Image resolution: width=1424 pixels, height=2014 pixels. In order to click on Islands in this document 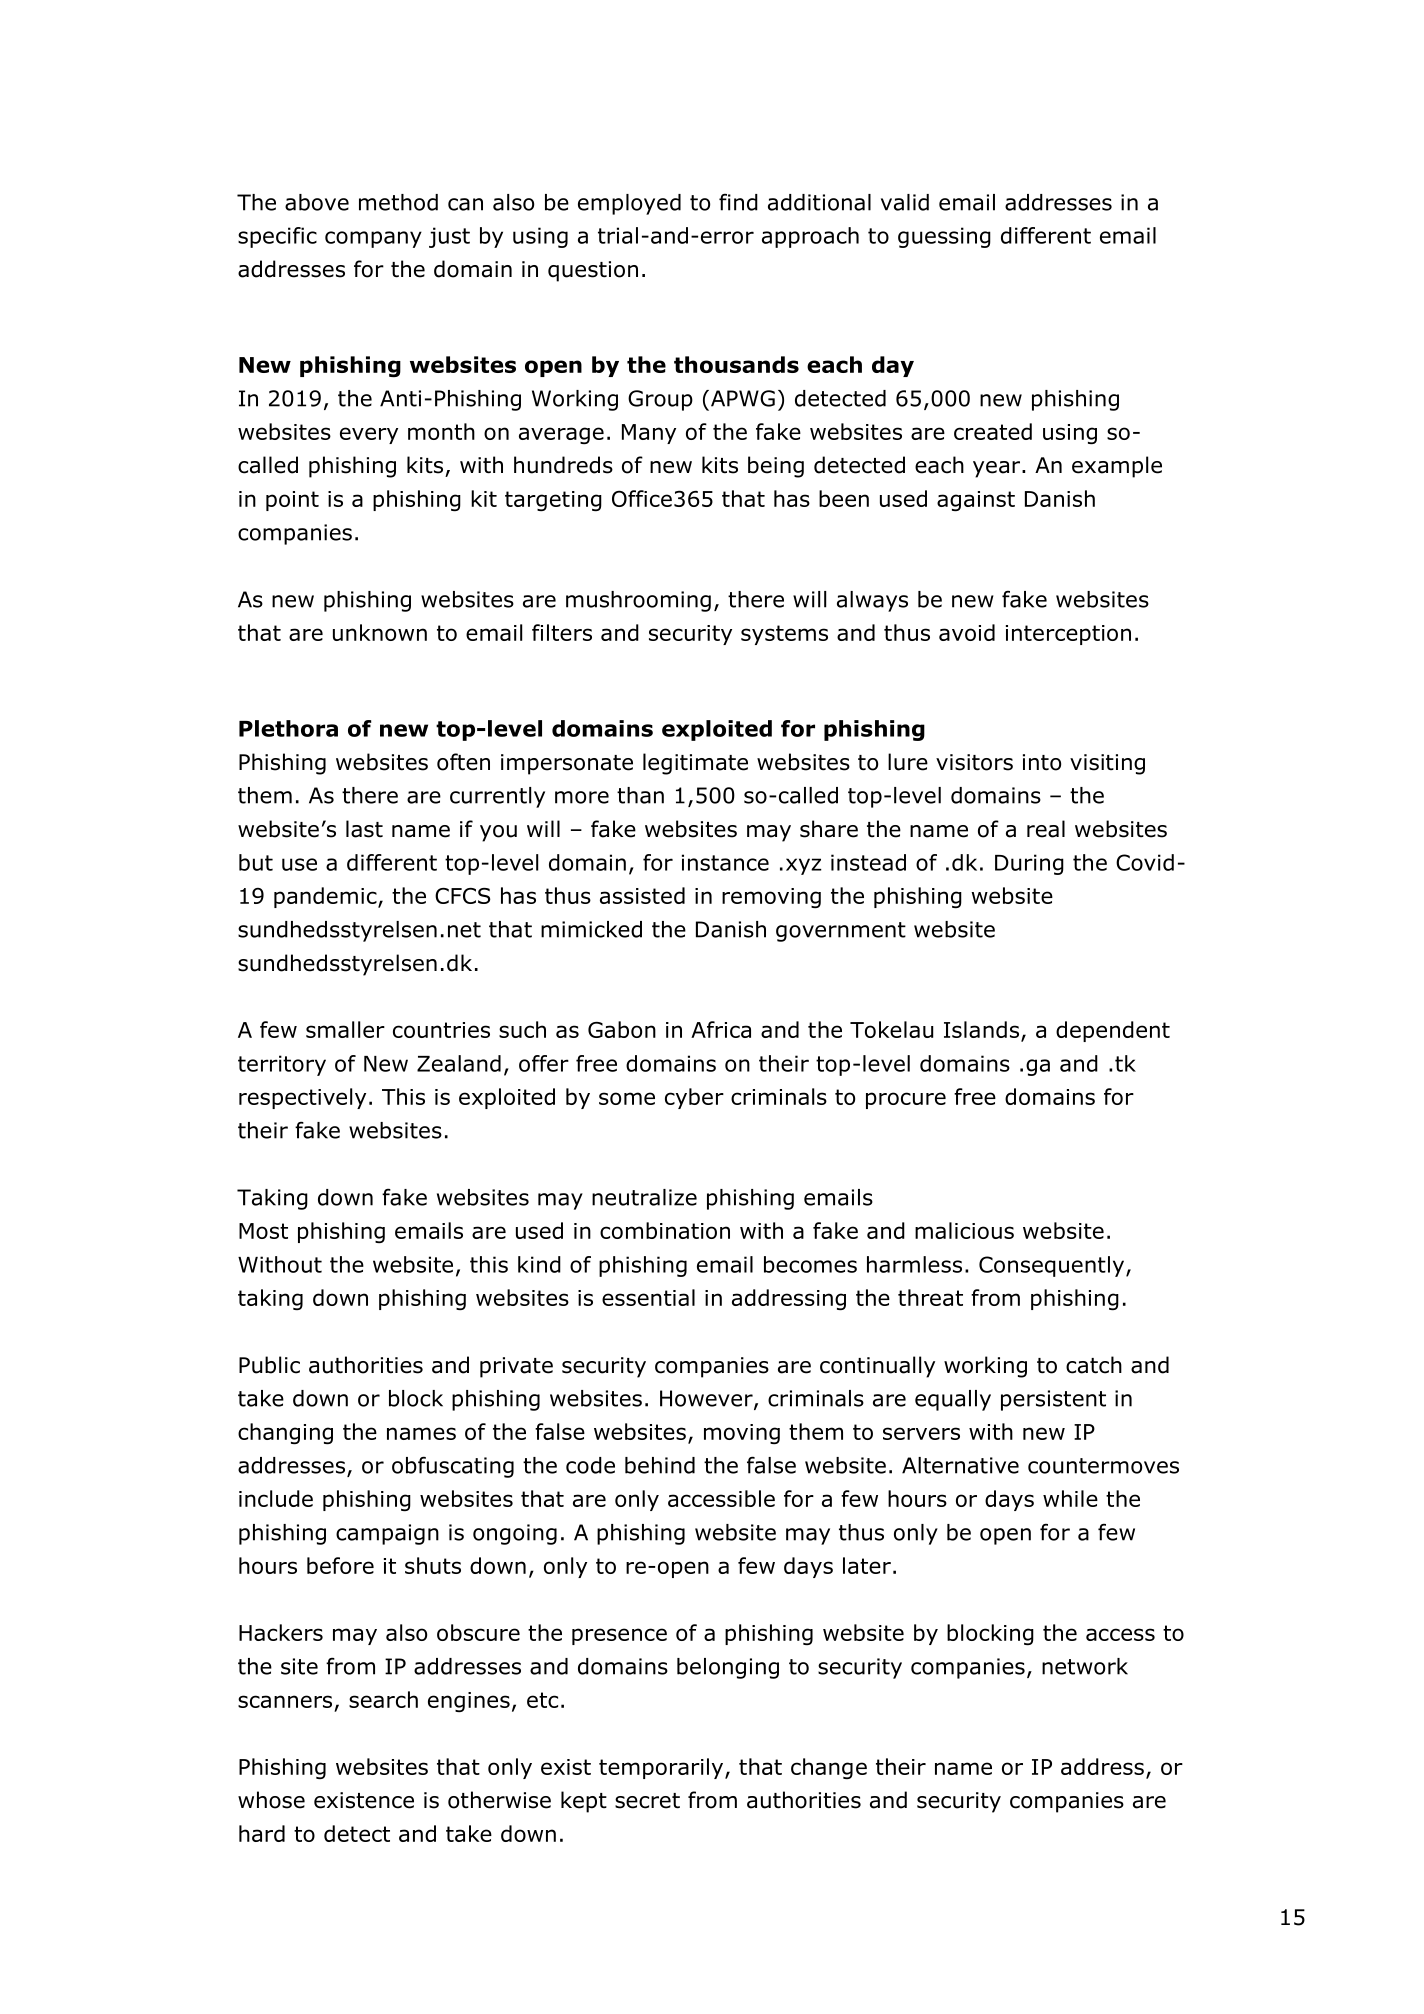, I will do `click(981, 1029)`.
